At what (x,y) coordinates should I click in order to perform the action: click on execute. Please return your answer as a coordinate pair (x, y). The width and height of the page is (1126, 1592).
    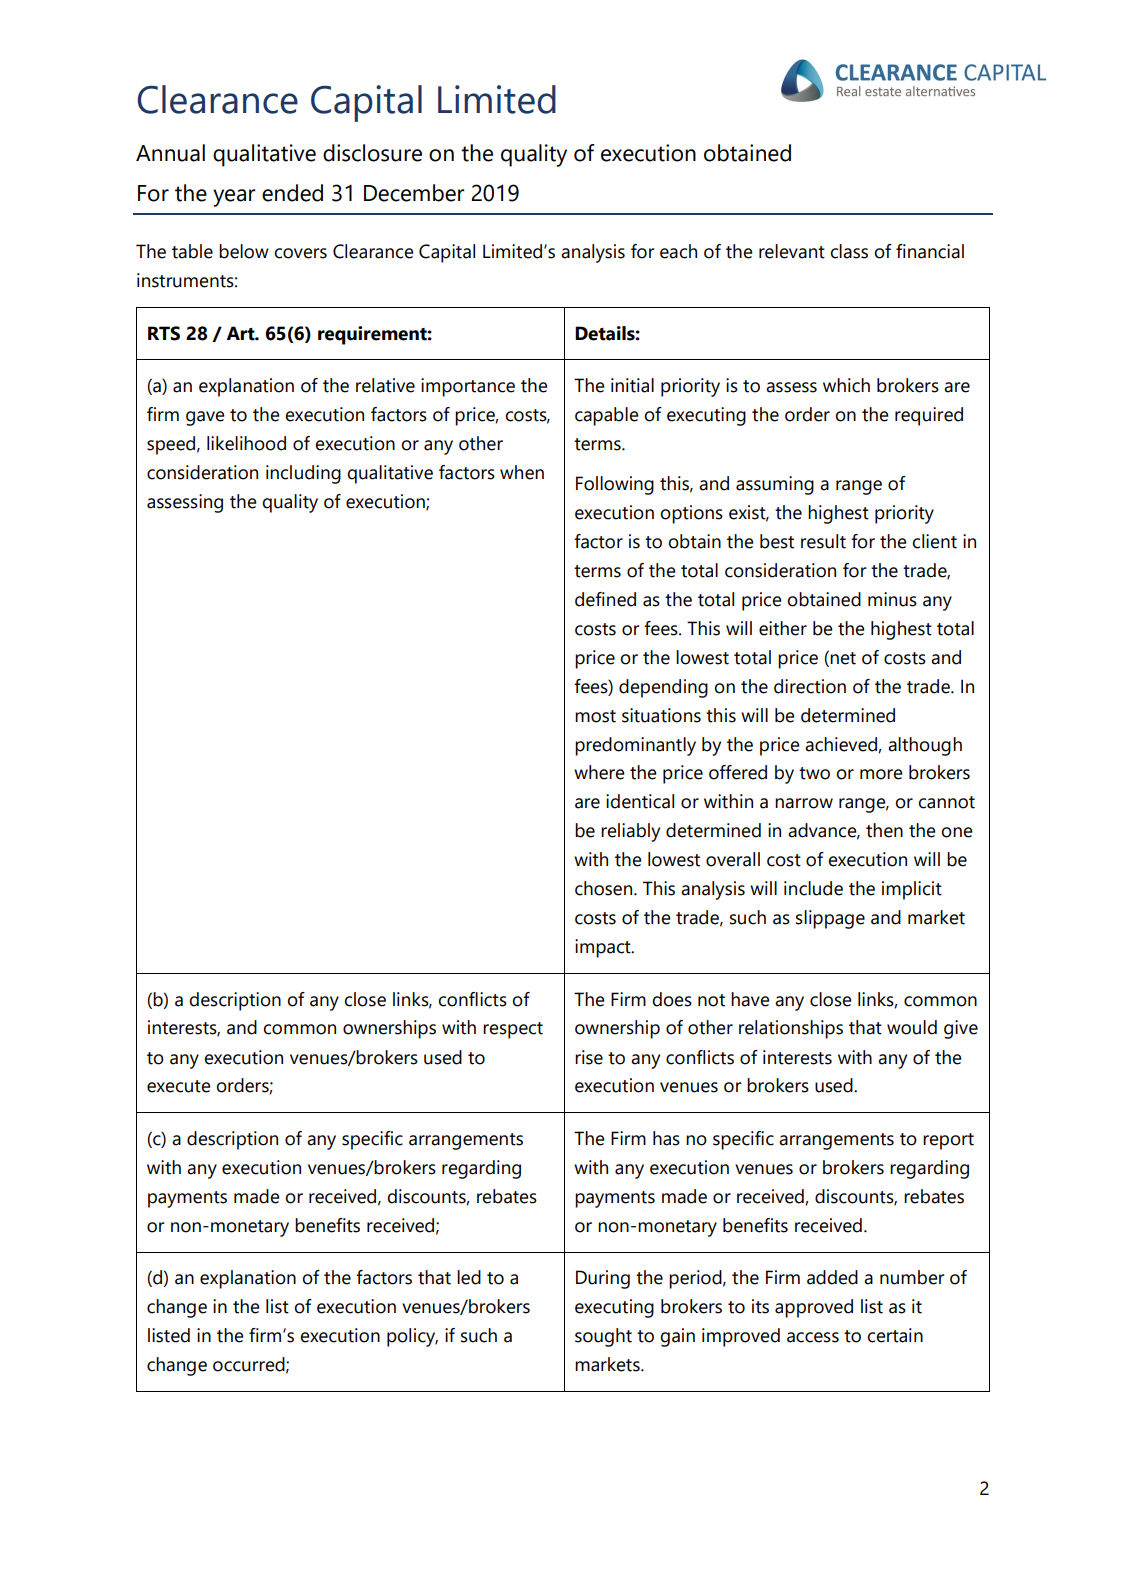
    Looking at the image, I should click on (178, 1086).
